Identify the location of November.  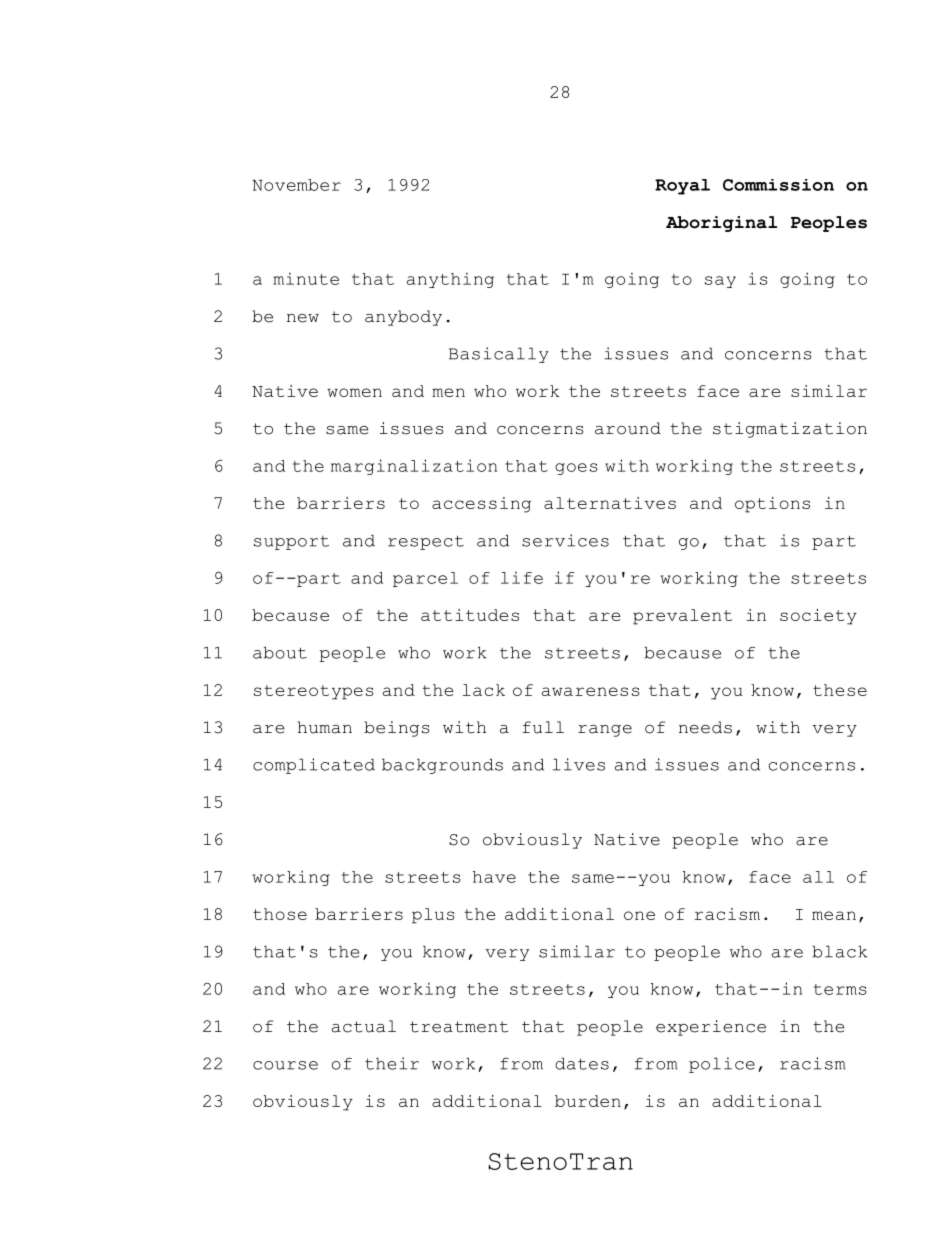
(296, 185).
